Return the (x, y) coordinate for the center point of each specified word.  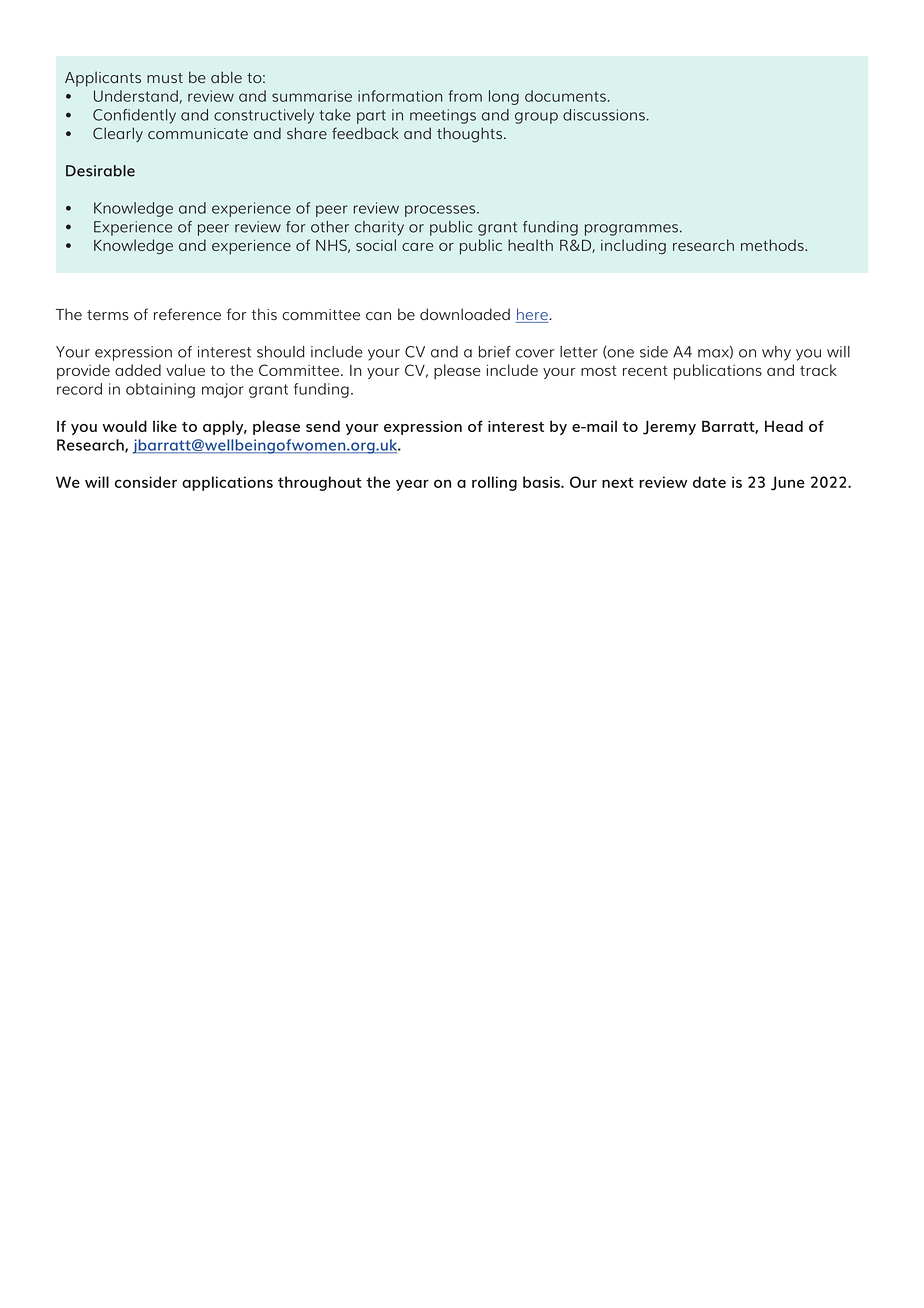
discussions (604, 115)
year (412, 485)
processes (441, 211)
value (185, 370)
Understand (136, 96)
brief (495, 352)
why (776, 353)
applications (227, 483)
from (465, 96)
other (330, 227)
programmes (631, 230)
